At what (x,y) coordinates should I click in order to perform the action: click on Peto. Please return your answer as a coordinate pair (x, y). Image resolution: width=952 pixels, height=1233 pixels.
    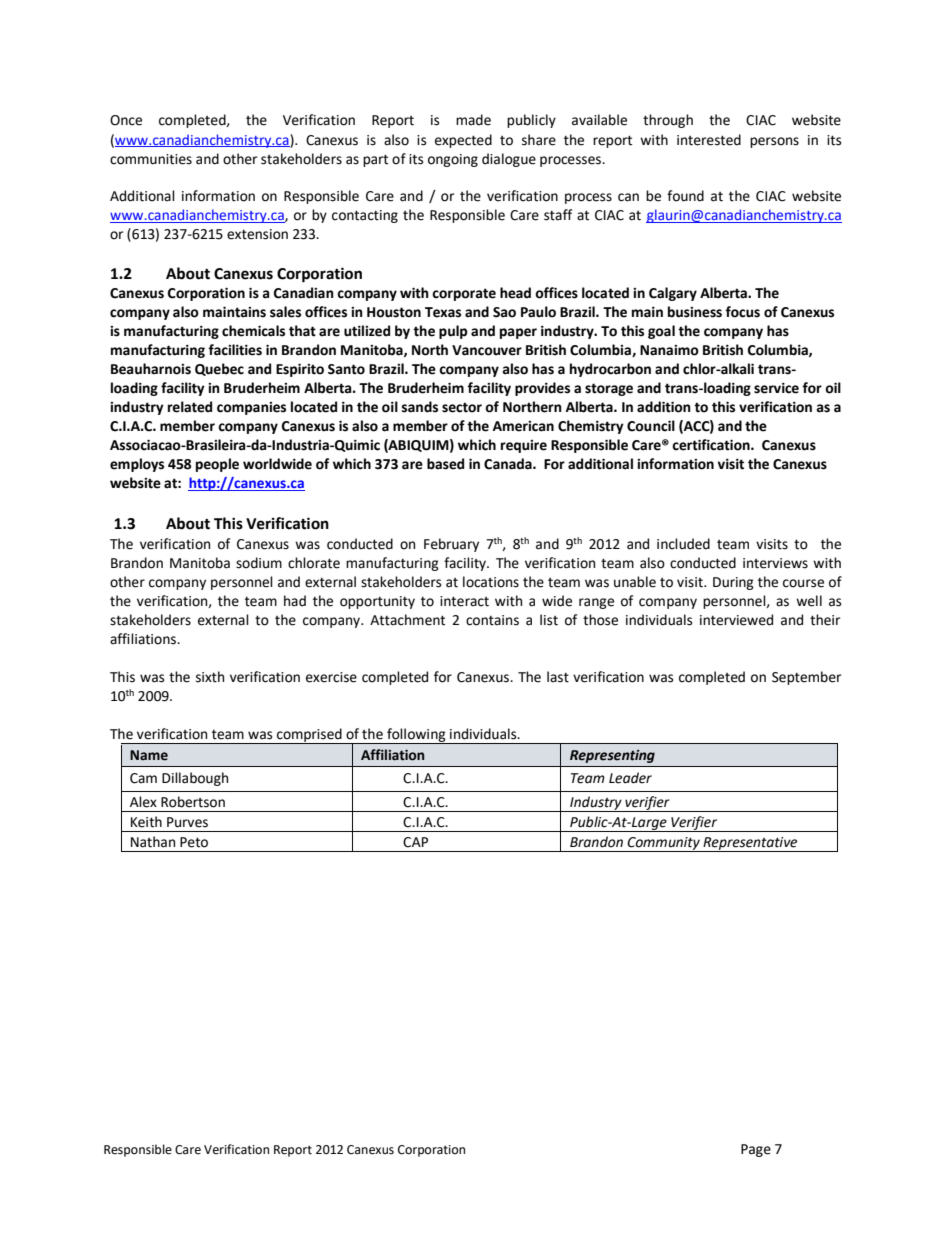
    Looking at the image, I should click on (194, 842).
